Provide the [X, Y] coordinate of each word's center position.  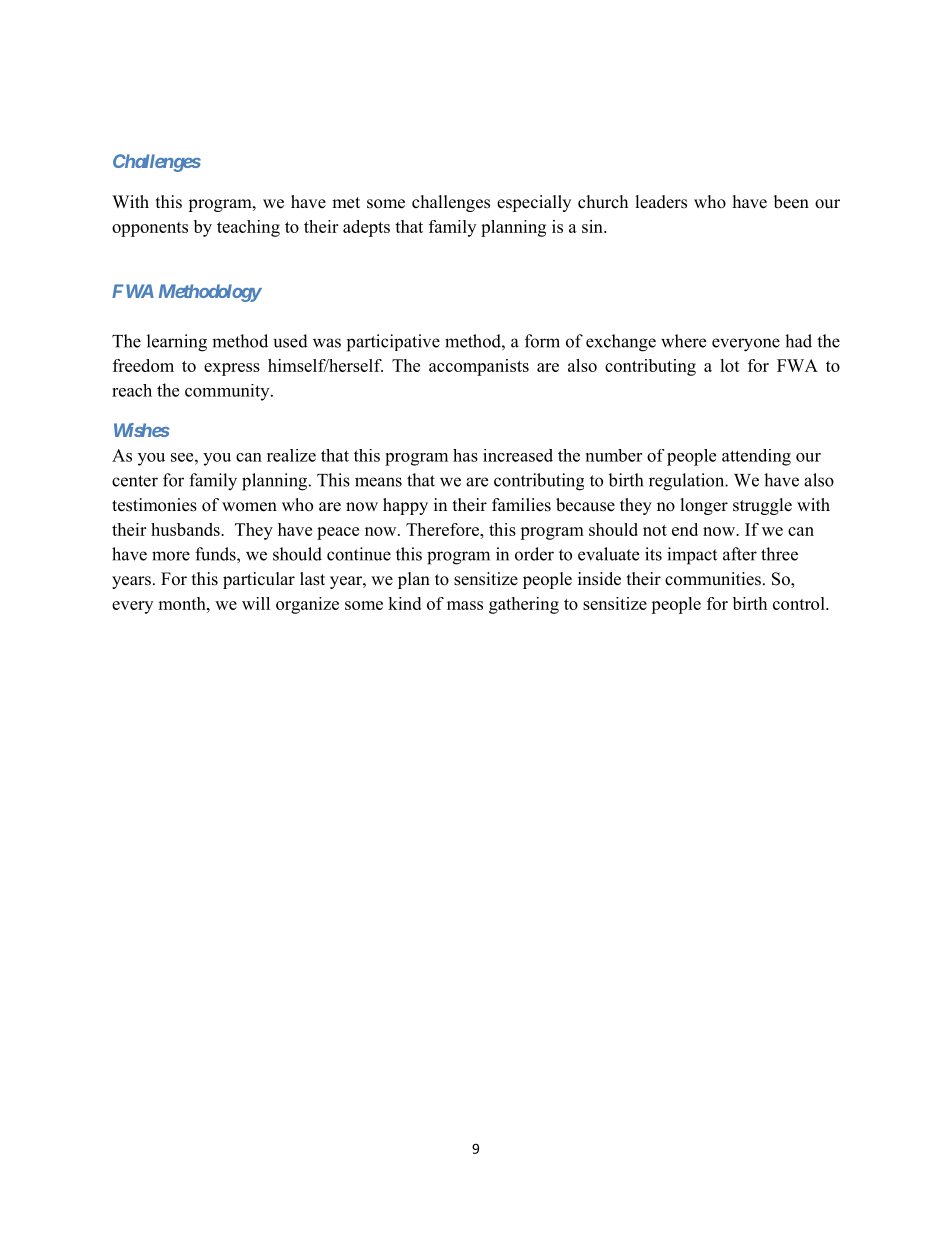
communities [713, 579]
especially [534, 203]
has [465, 455]
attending [756, 457]
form [542, 341]
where [683, 341]
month [183, 603]
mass [465, 605]
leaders [661, 202]
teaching [248, 228]
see [183, 457]
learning [177, 343]
